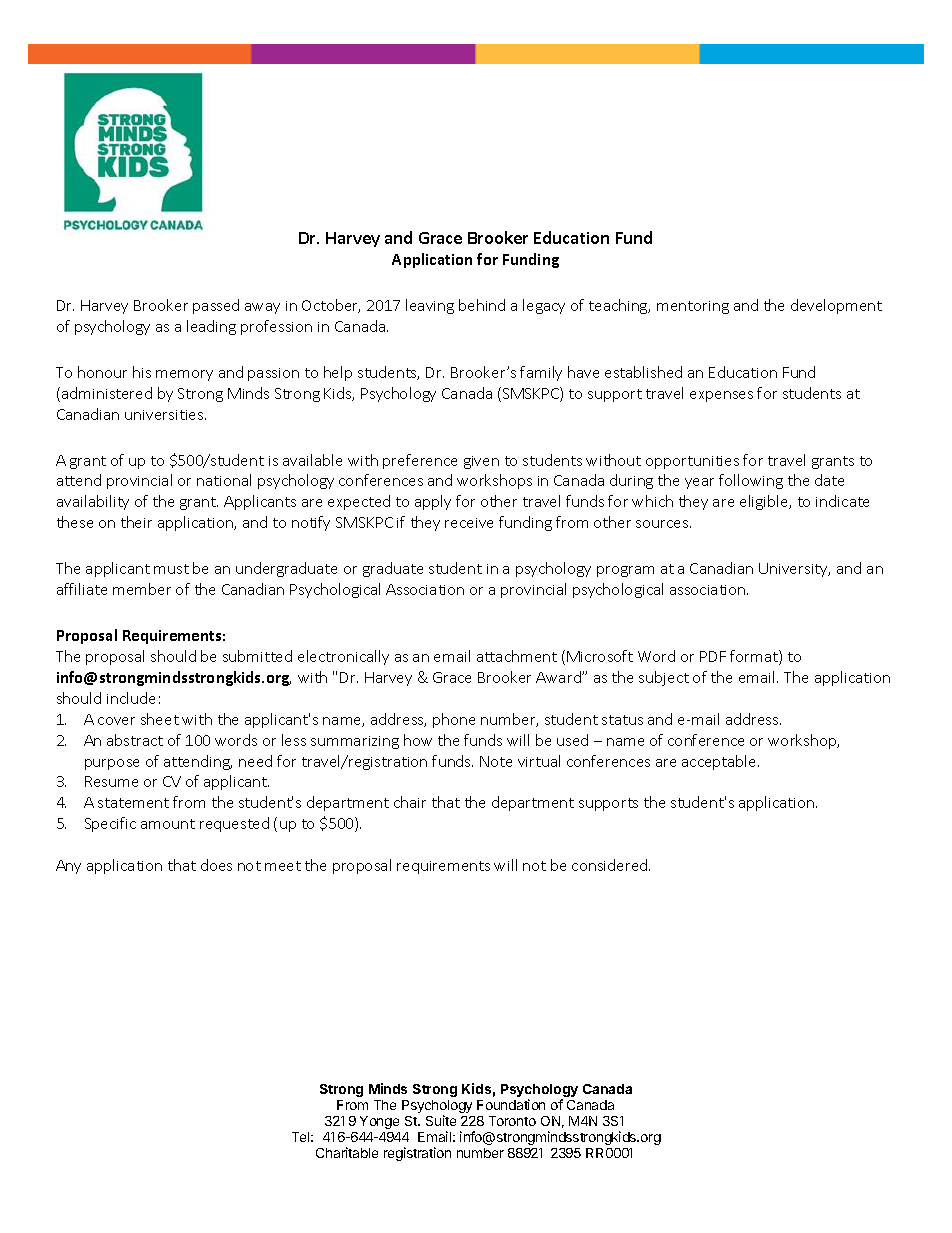  Describe the element at coordinates (794, 570) in the screenshot. I see `University` at that location.
